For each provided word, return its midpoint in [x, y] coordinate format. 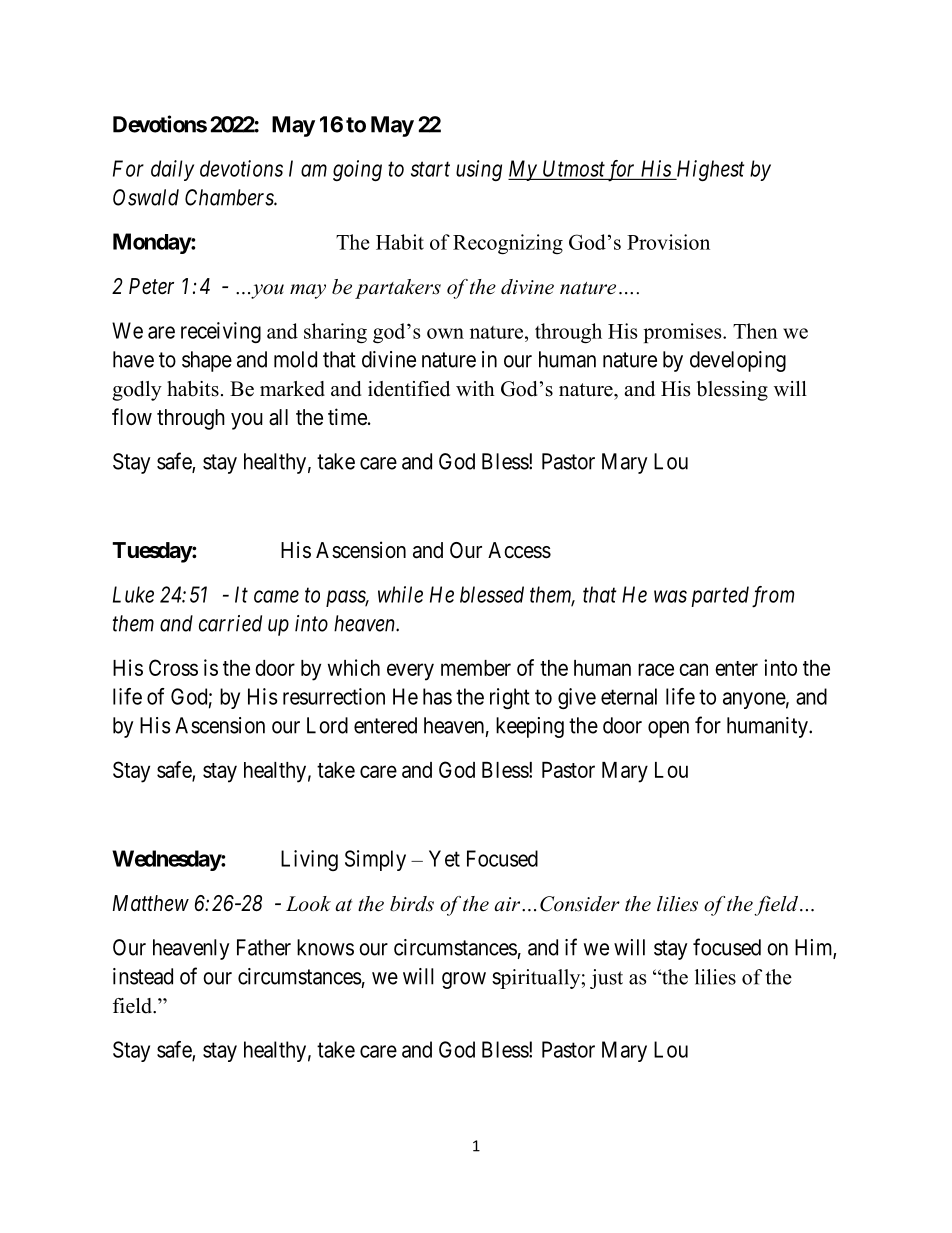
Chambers [230, 197]
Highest [709, 170]
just [606, 979]
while [400, 594]
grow [464, 980]
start [430, 169]
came [276, 596]
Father [264, 947]
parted [720, 596]
